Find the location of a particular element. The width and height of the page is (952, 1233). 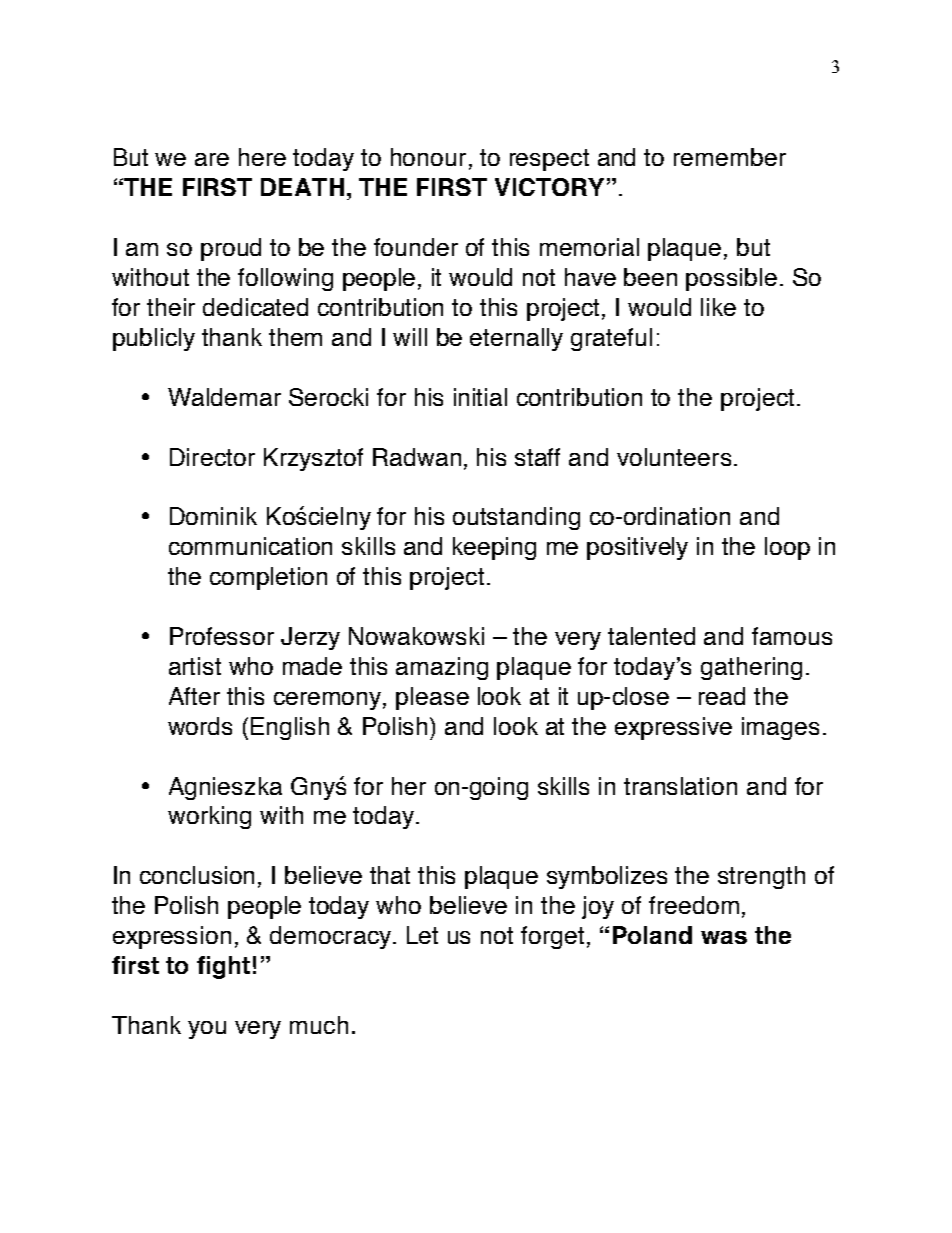

amazing is located at coordinates (442, 668).
